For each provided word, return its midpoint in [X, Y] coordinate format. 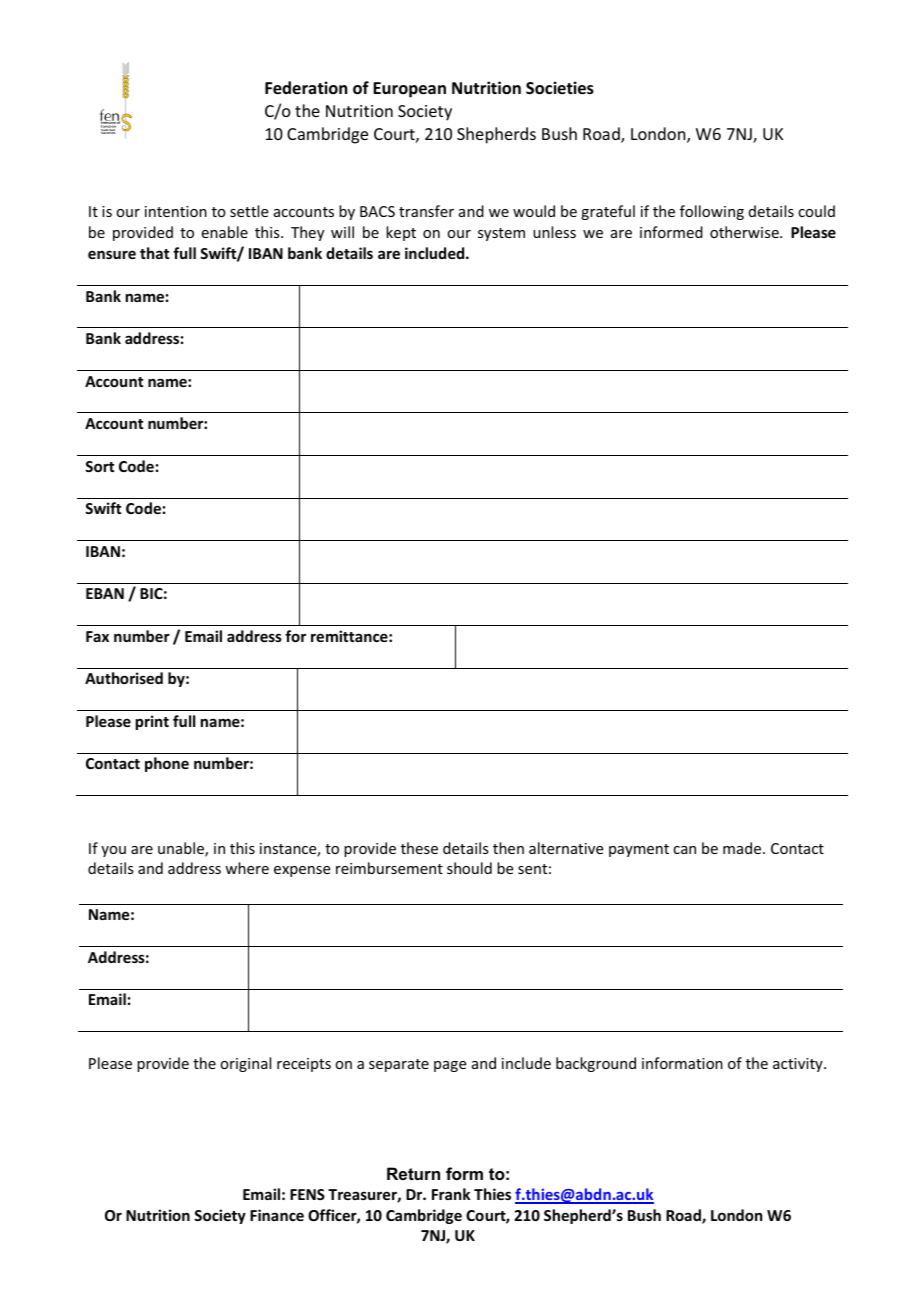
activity [799, 1065]
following [712, 212]
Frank [451, 1194]
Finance [277, 1215]
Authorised [124, 678]
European [409, 90]
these [419, 848]
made [742, 848]
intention [176, 211]
